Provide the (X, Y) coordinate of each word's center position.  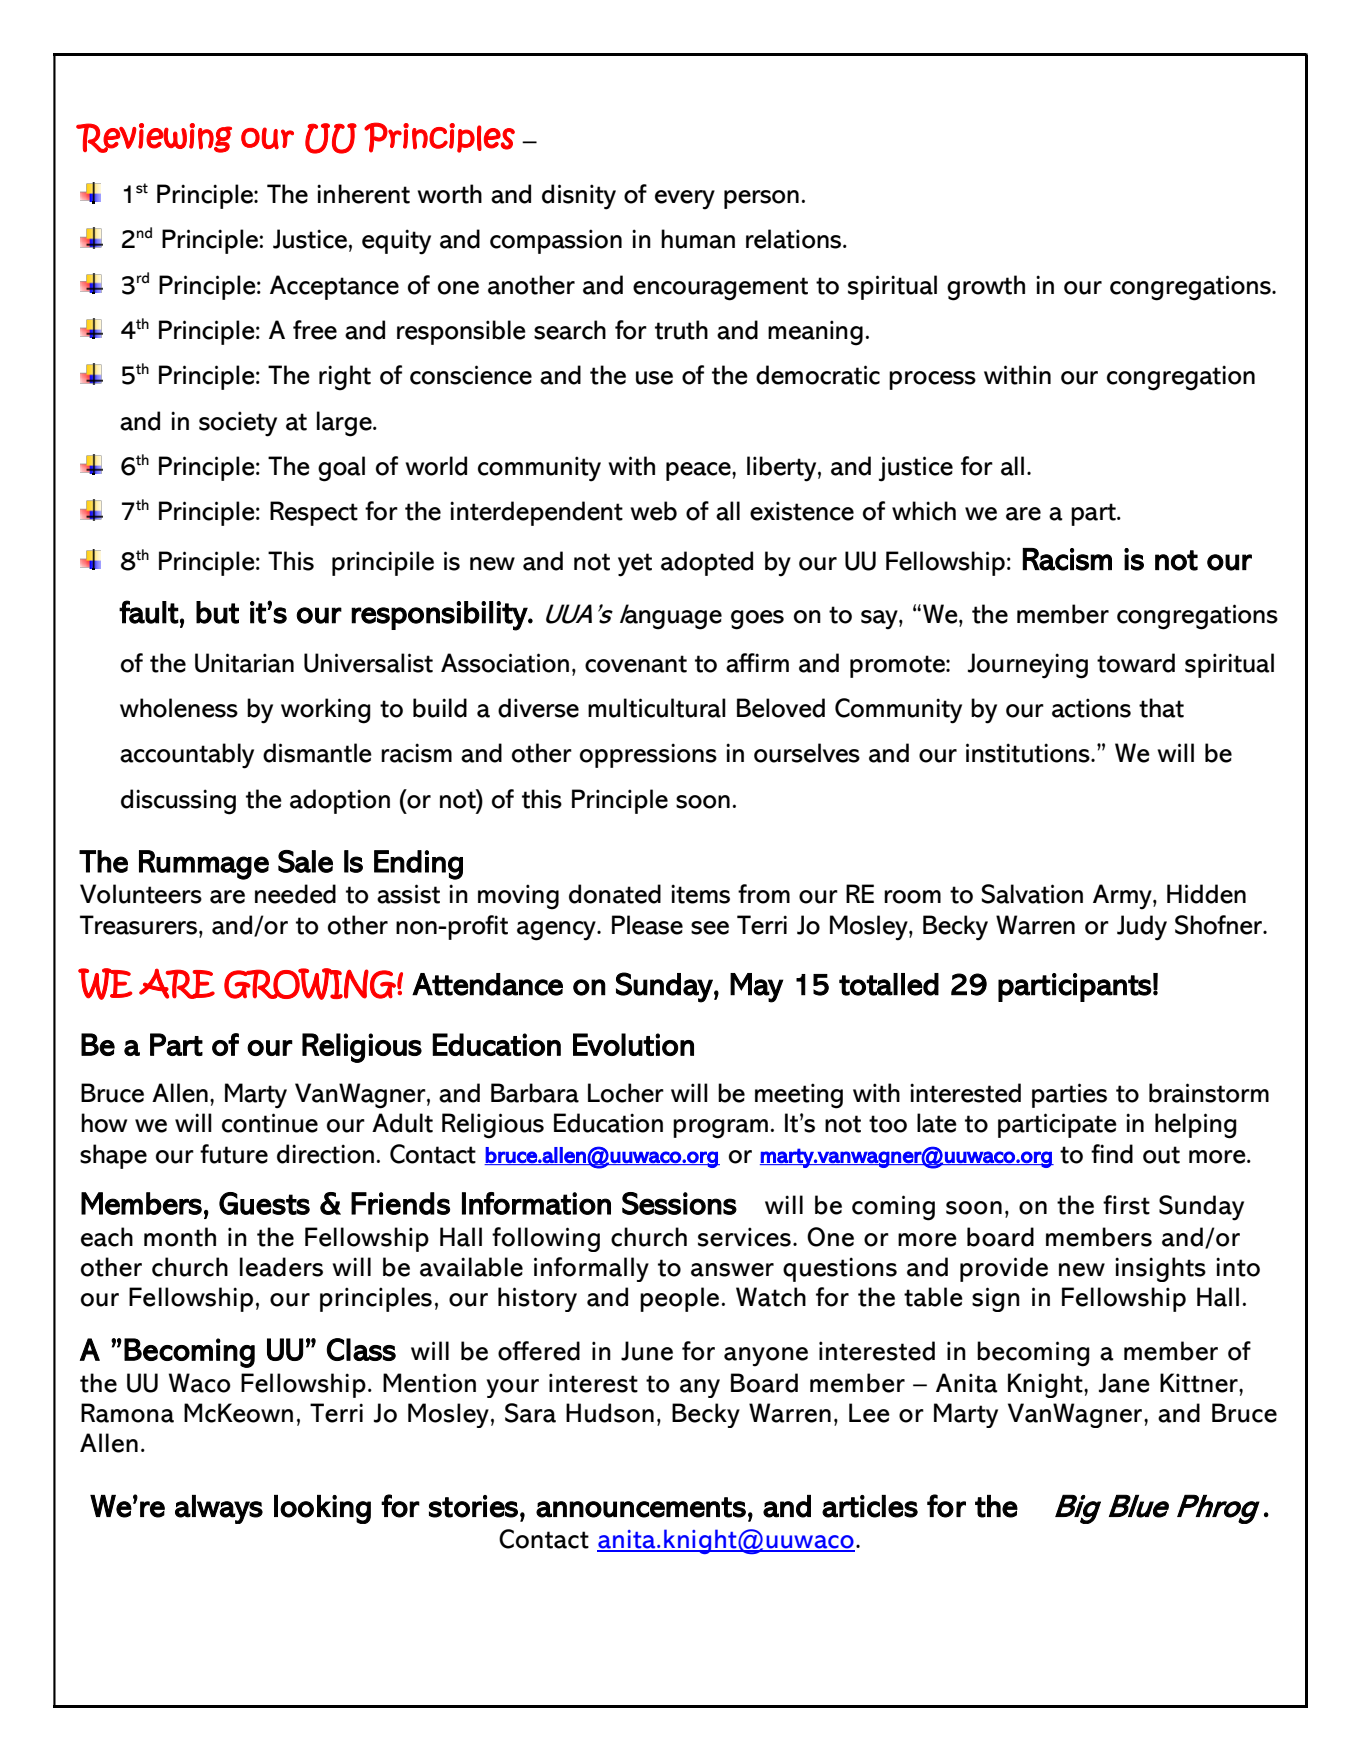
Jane (1124, 1383)
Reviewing (154, 138)
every (685, 200)
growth (986, 288)
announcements (641, 1507)
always (219, 1509)
